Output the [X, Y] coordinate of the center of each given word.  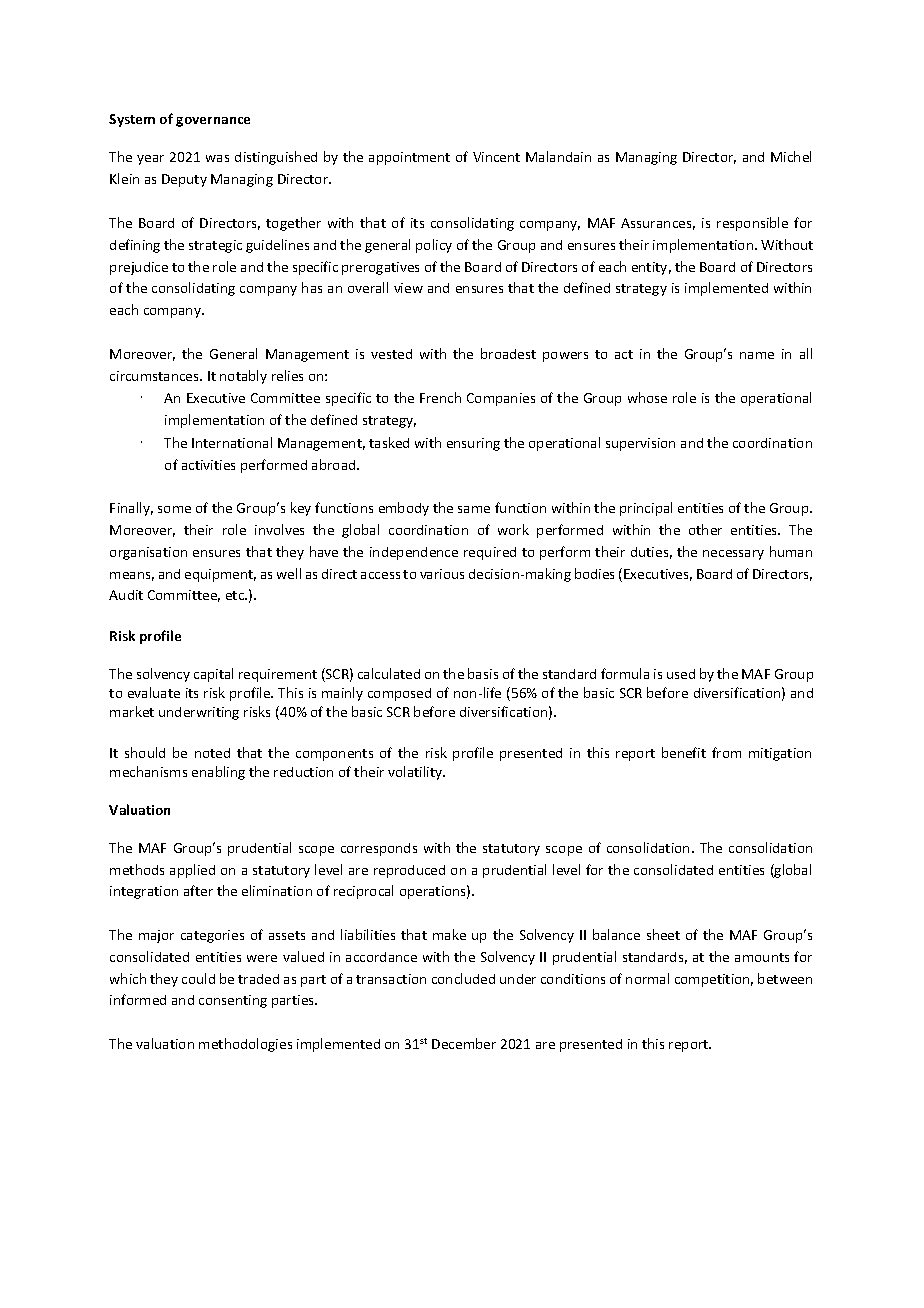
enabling [218, 773]
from [726, 752]
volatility [416, 773]
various [442, 574]
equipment [220, 575]
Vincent [496, 157]
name [757, 355]
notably [243, 377]
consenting [233, 1001]
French [440, 397]
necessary [733, 555]
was [217, 158]
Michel [791, 156]
